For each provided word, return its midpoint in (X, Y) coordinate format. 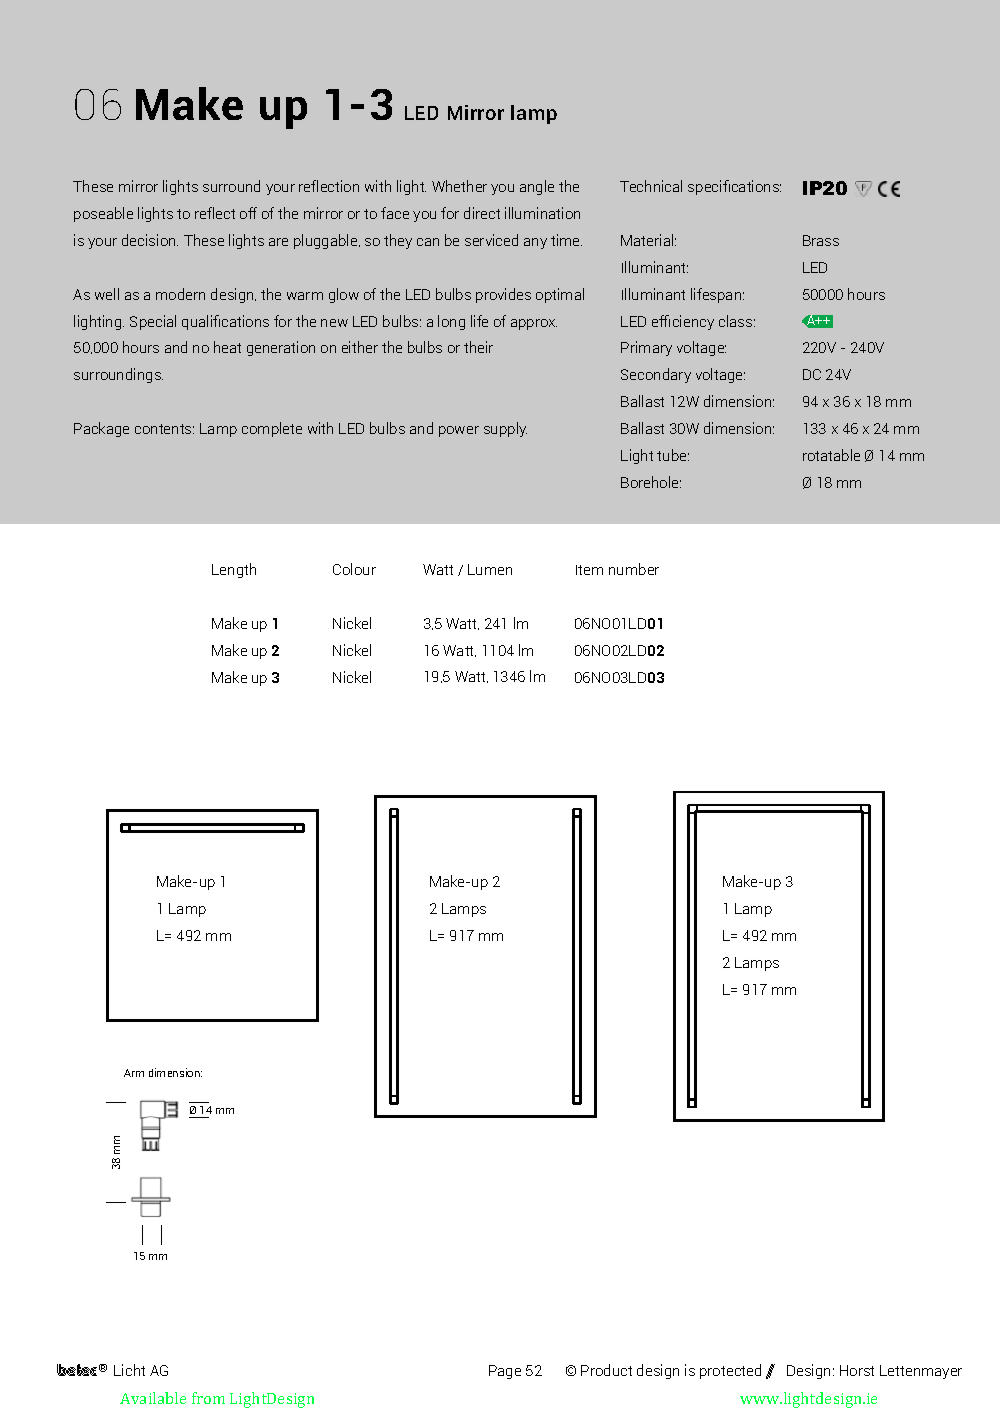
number (634, 569)
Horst (857, 1370)
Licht (129, 1370)
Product (606, 1370)
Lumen (490, 569)
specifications (734, 187)
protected (730, 1371)
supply (505, 429)
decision (150, 240)
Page (505, 1372)
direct (482, 213)
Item (589, 570)
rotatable (831, 455)
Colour (354, 569)
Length (234, 570)
